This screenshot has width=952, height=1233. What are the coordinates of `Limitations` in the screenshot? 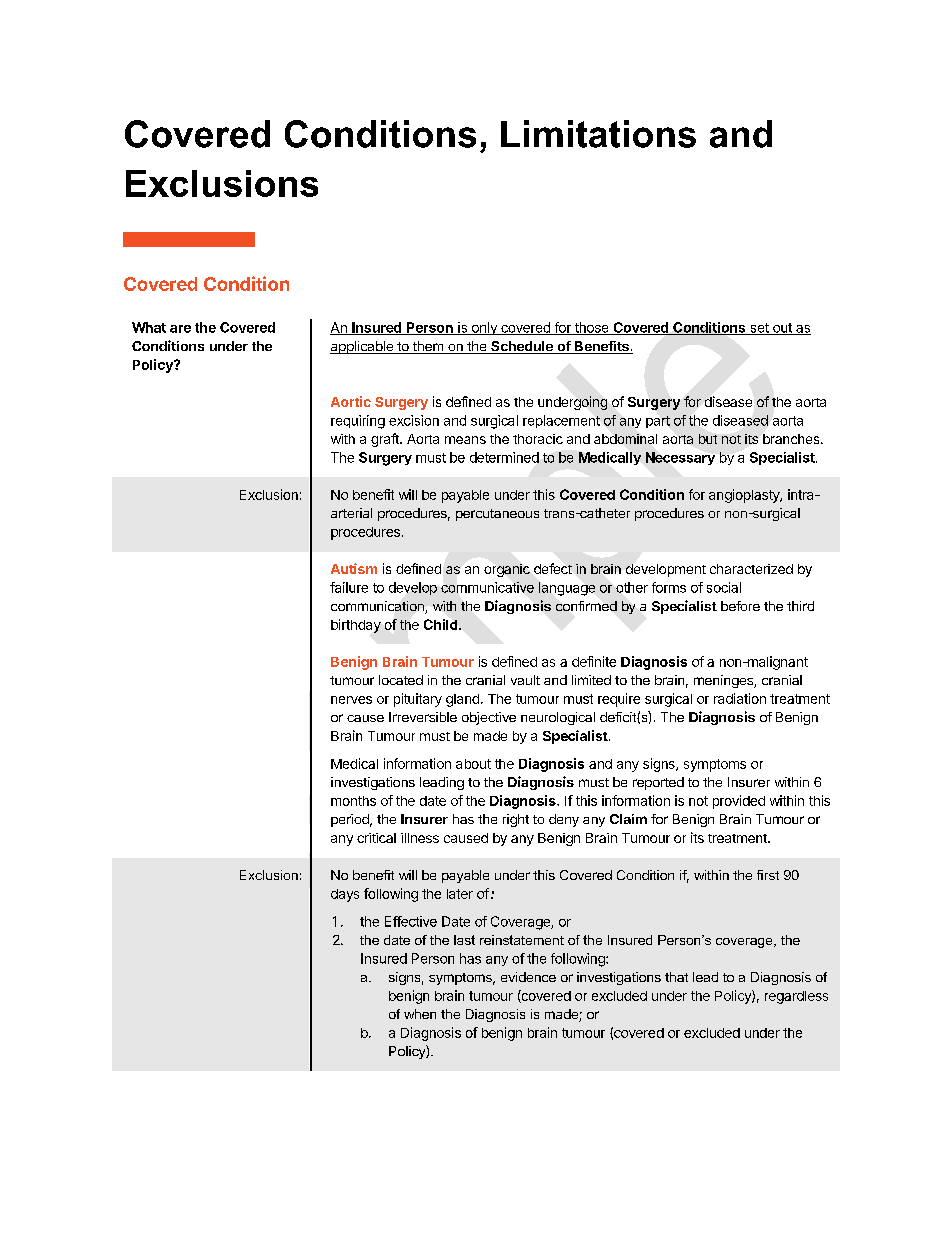 It's located at (598, 134).
